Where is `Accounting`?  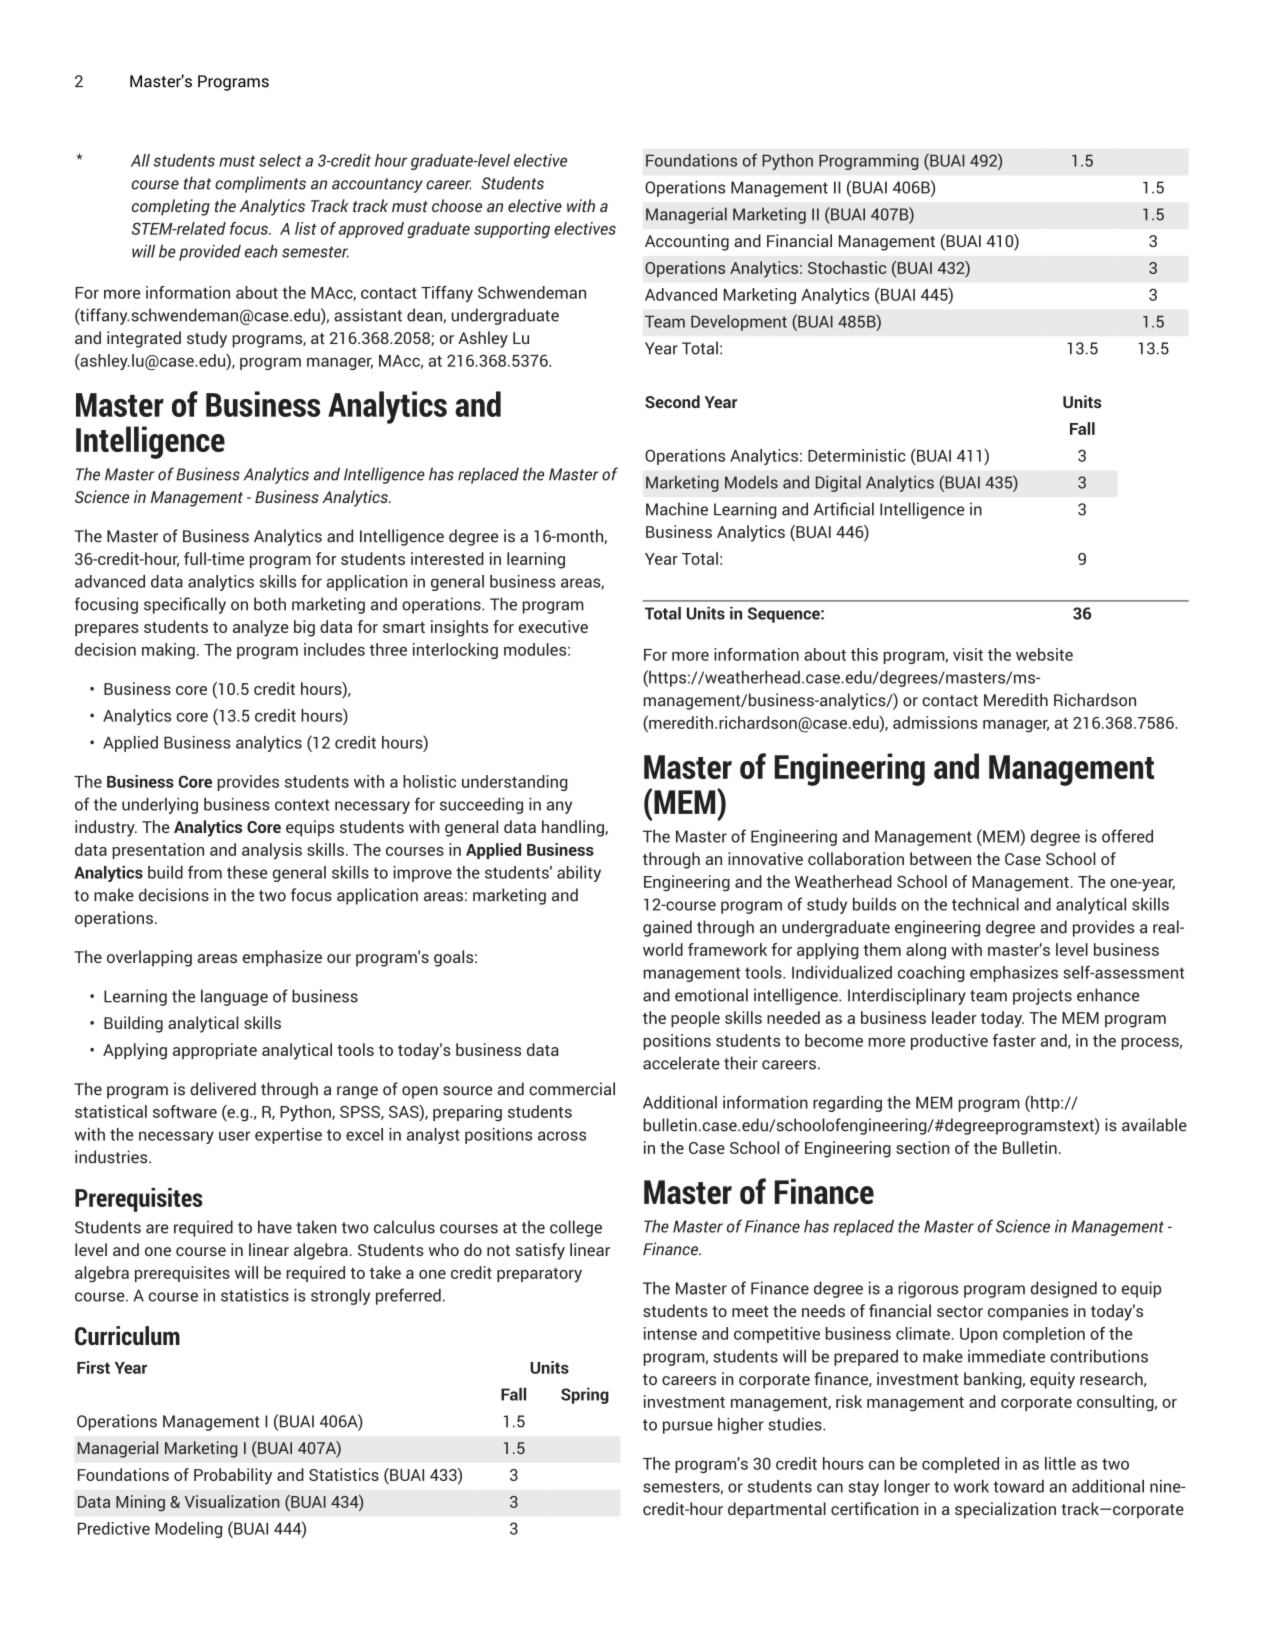 Accounting is located at coordinates (687, 242).
